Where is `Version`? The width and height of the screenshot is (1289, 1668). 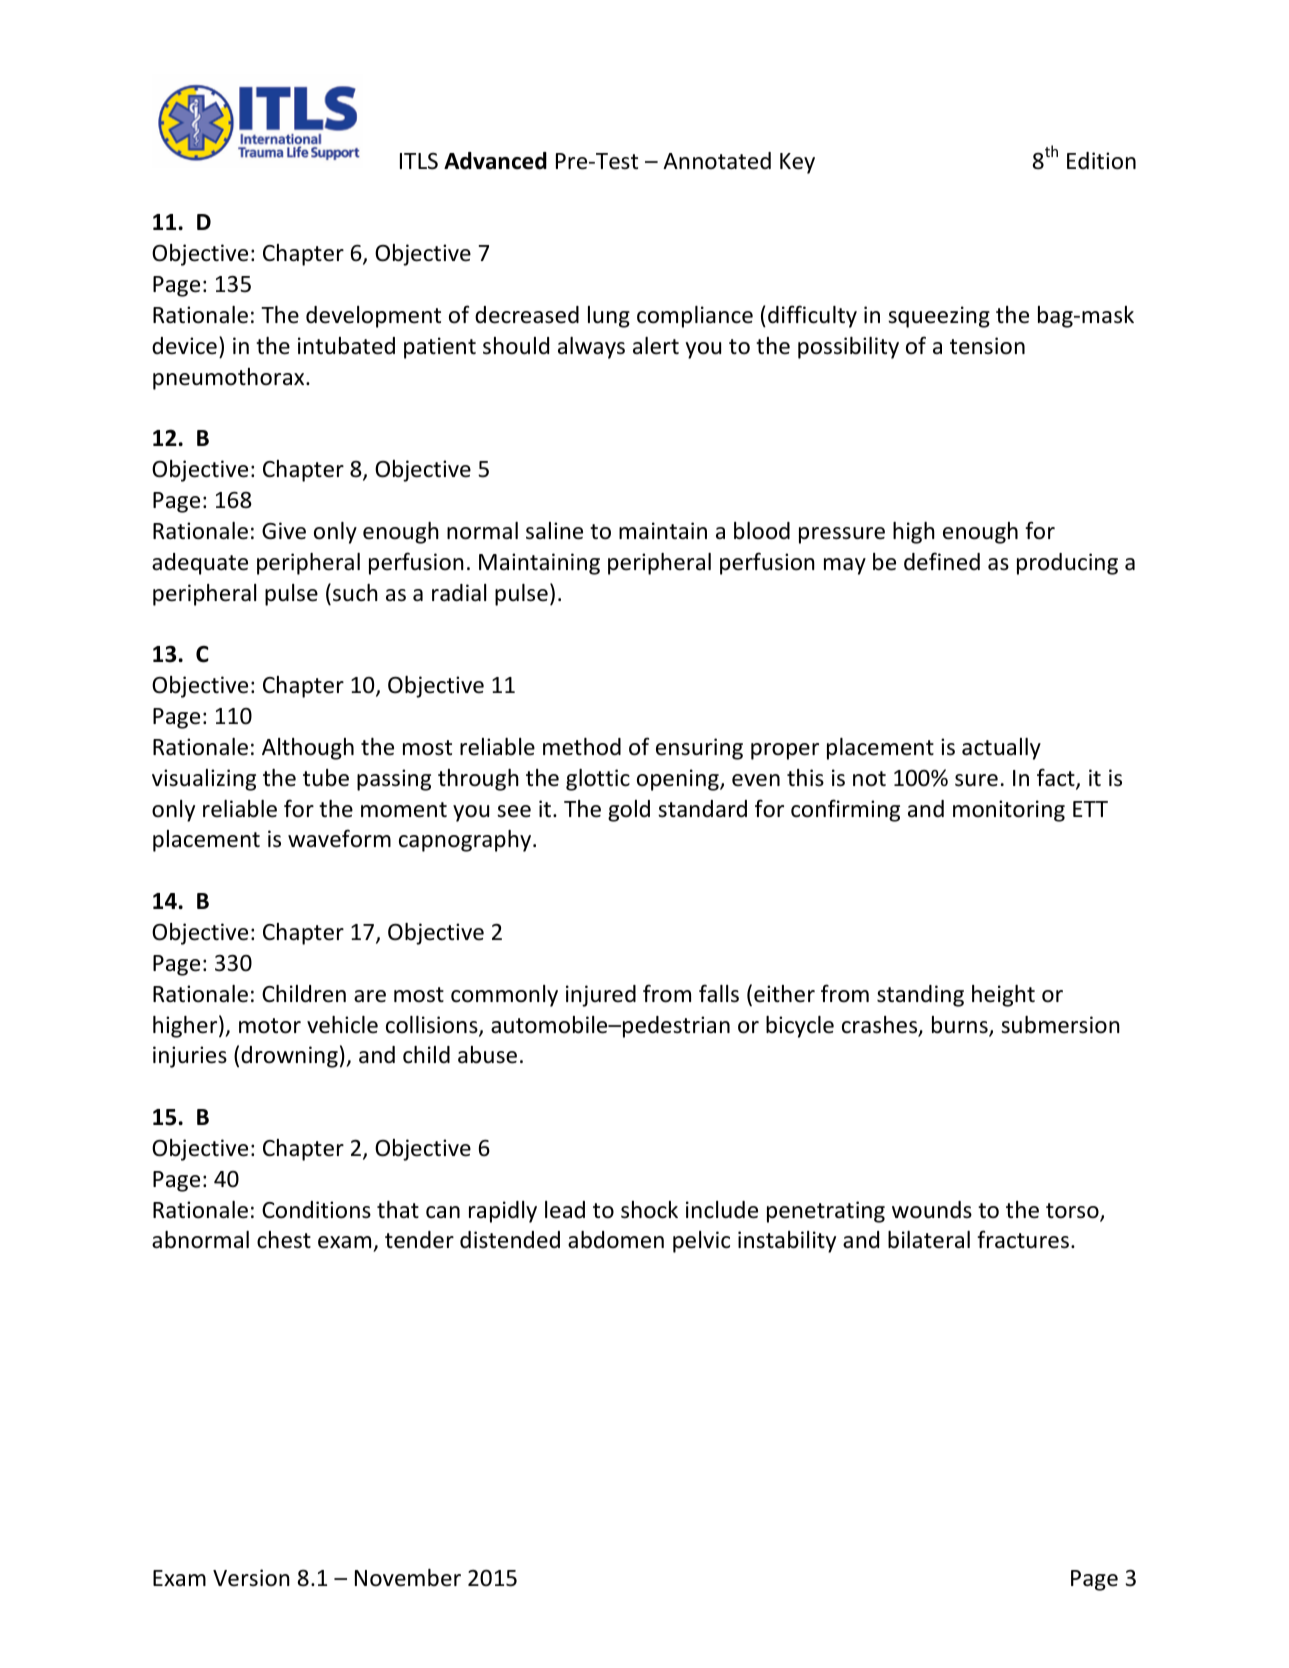 Version is located at coordinates (251, 1578).
